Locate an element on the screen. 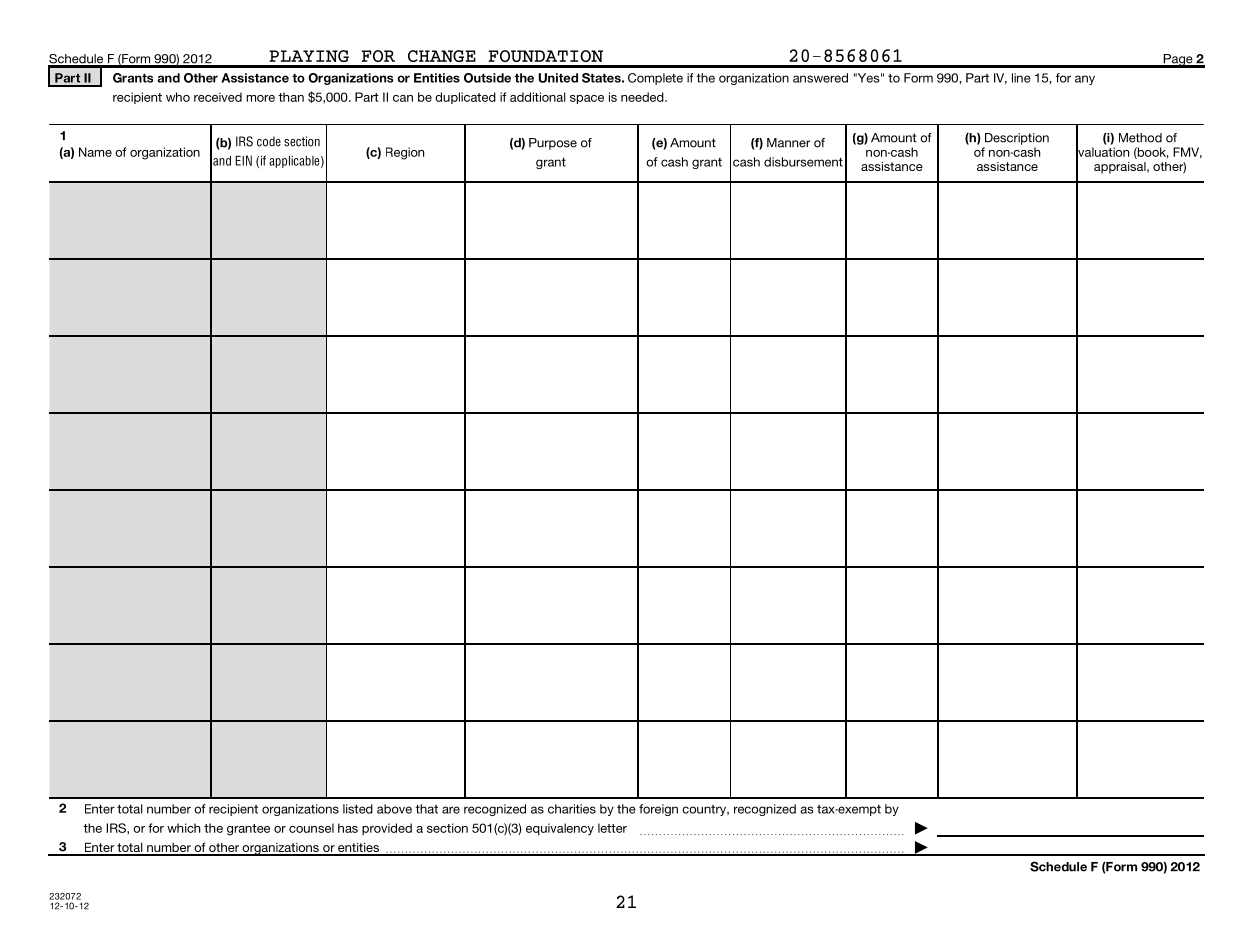 The height and width of the screenshot is (952, 1257). line is located at coordinates (1021, 78).
